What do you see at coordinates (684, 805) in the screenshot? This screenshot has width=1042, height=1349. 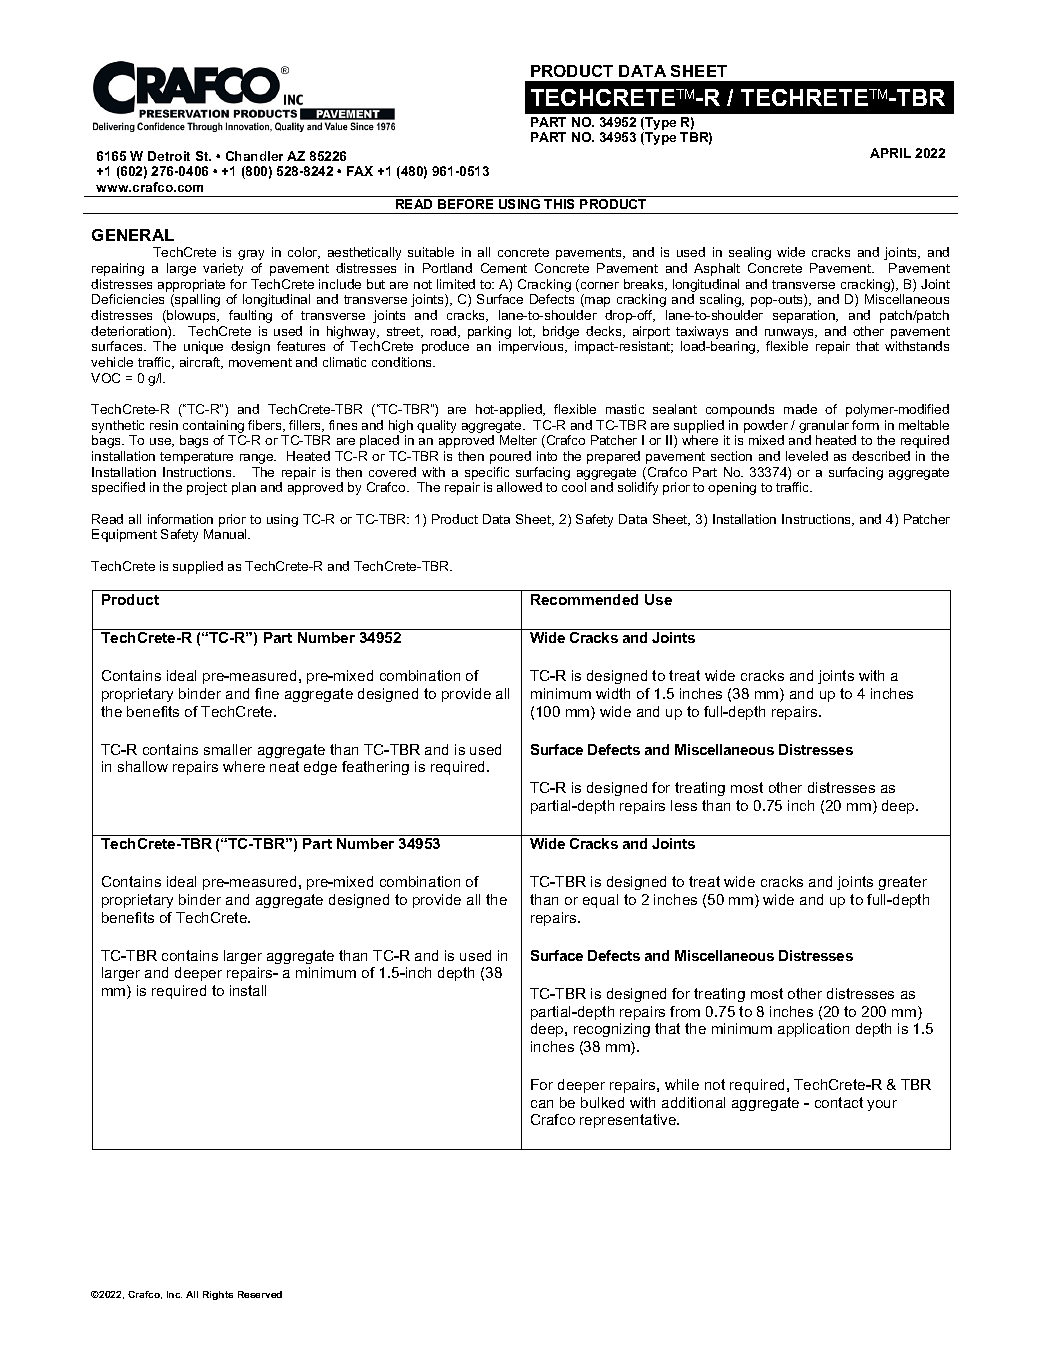 I see `less` at bounding box center [684, 805].
